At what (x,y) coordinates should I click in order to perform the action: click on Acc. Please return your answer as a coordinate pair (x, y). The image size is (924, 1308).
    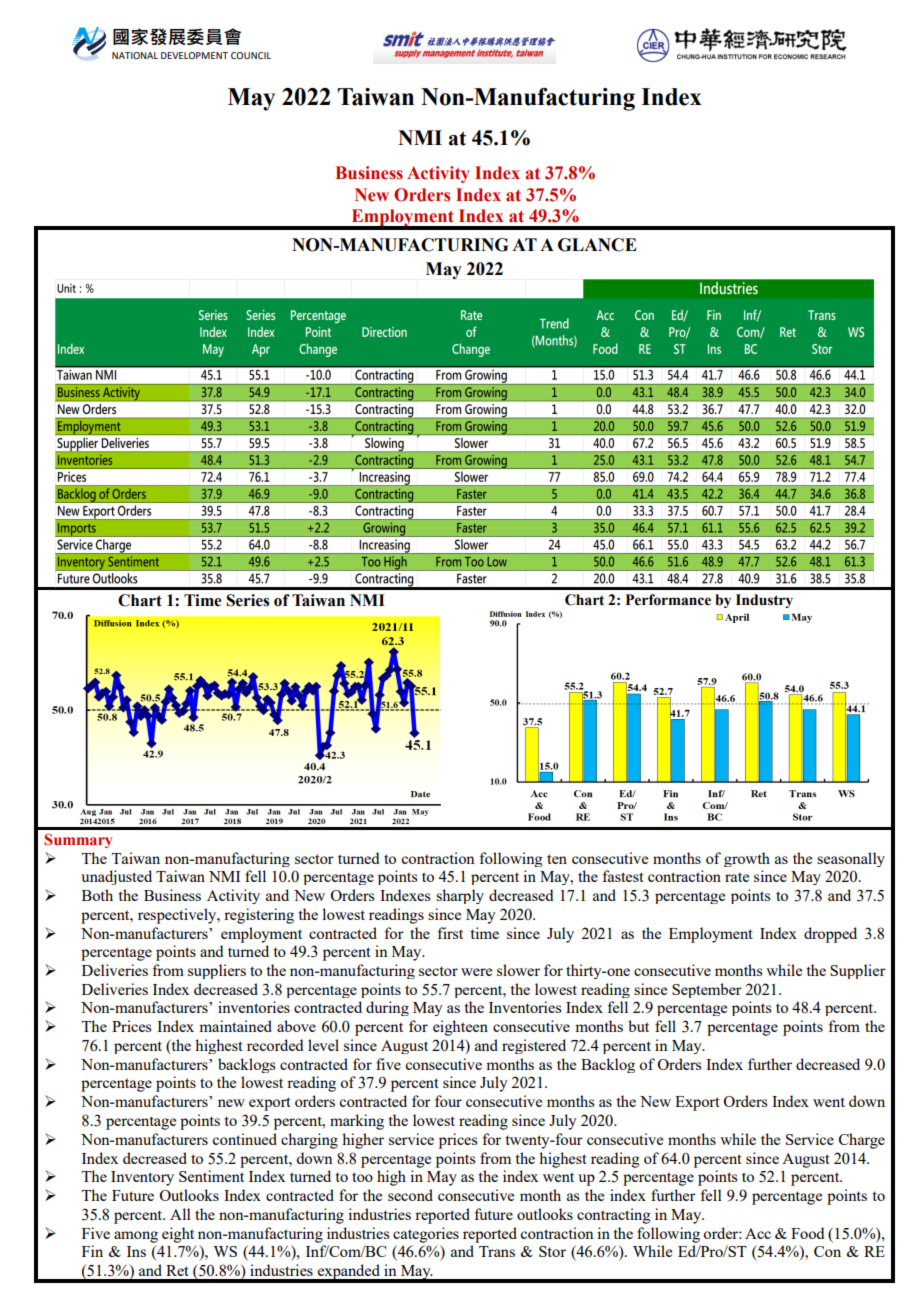
    Looking at the image, I should click on (758, 1233).
